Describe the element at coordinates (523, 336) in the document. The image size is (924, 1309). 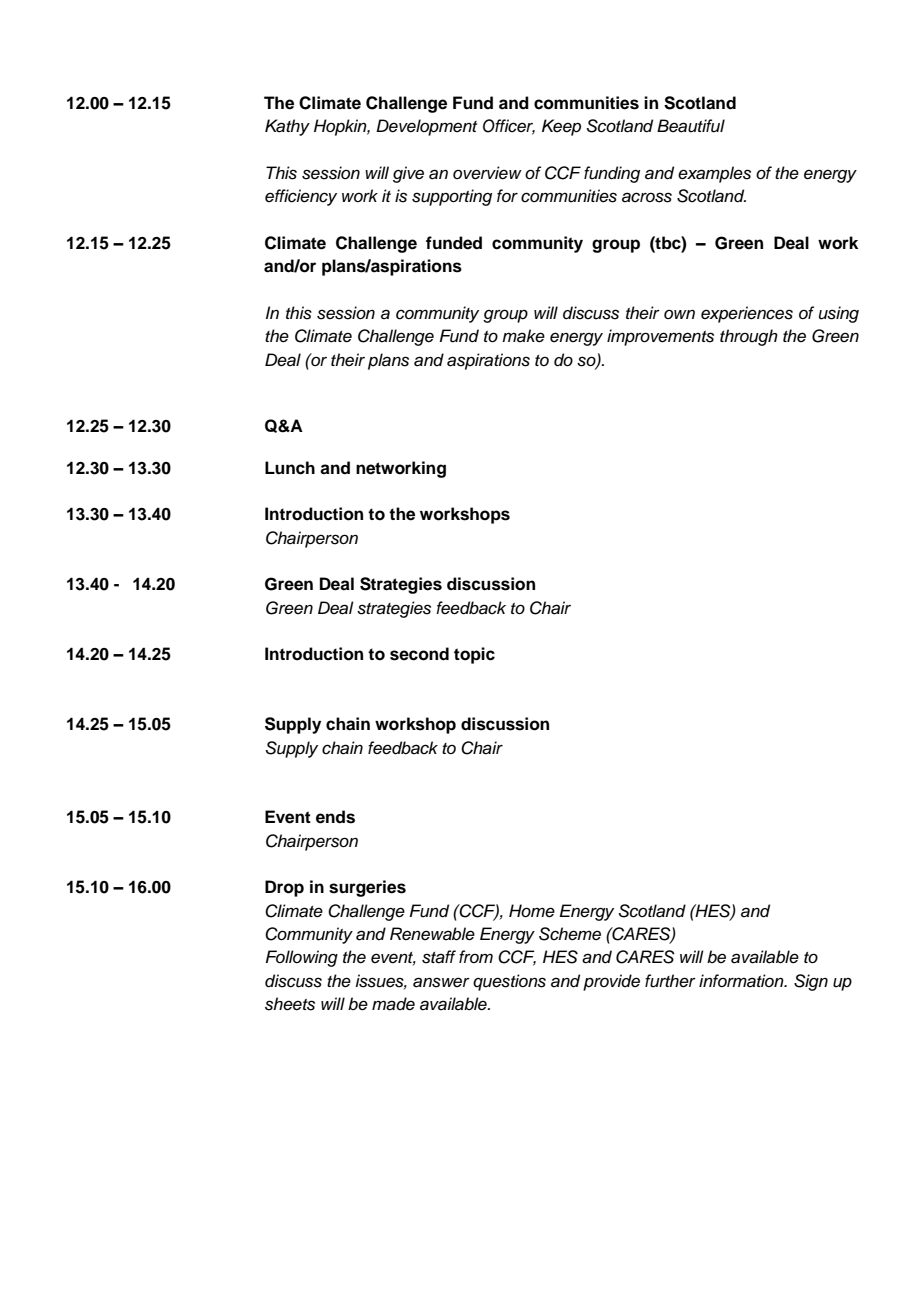
I see `make` at that location.
